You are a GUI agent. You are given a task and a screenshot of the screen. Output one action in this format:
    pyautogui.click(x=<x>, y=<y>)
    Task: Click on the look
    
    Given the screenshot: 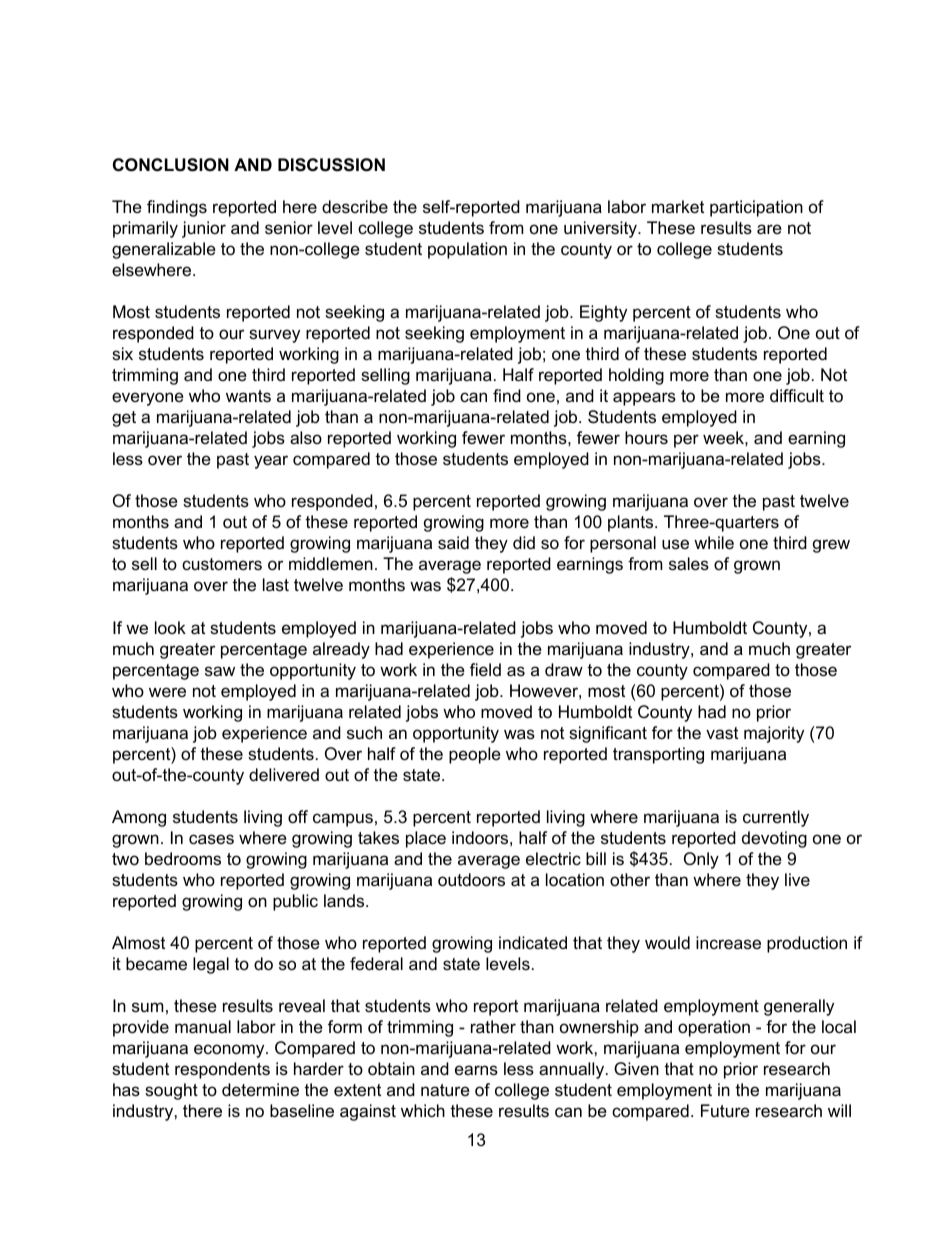 What is the action you would take?
    pyautogui.click(x=170, y=627)
